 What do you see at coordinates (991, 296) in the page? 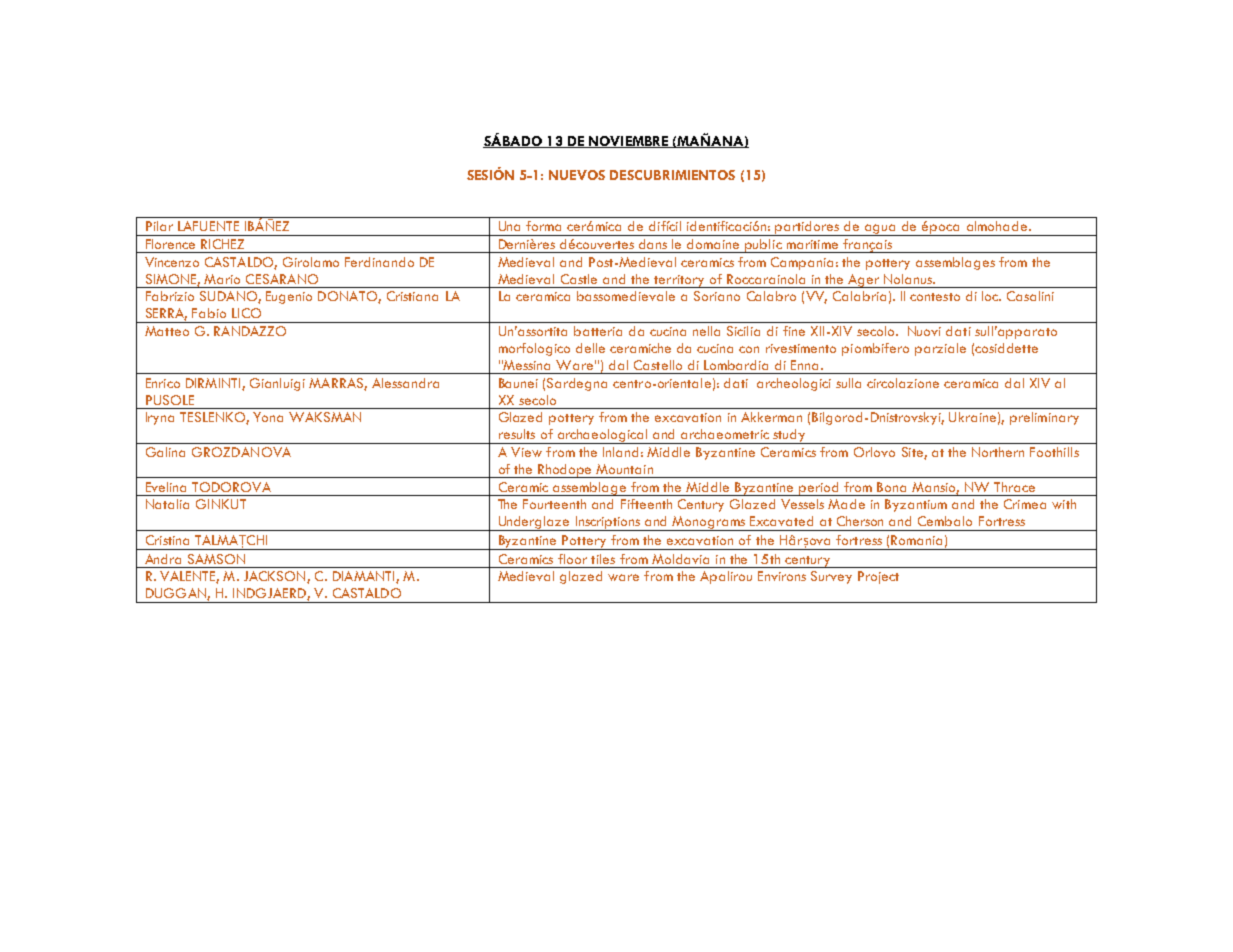
I see `loc` at bounding box center [991, 296].
